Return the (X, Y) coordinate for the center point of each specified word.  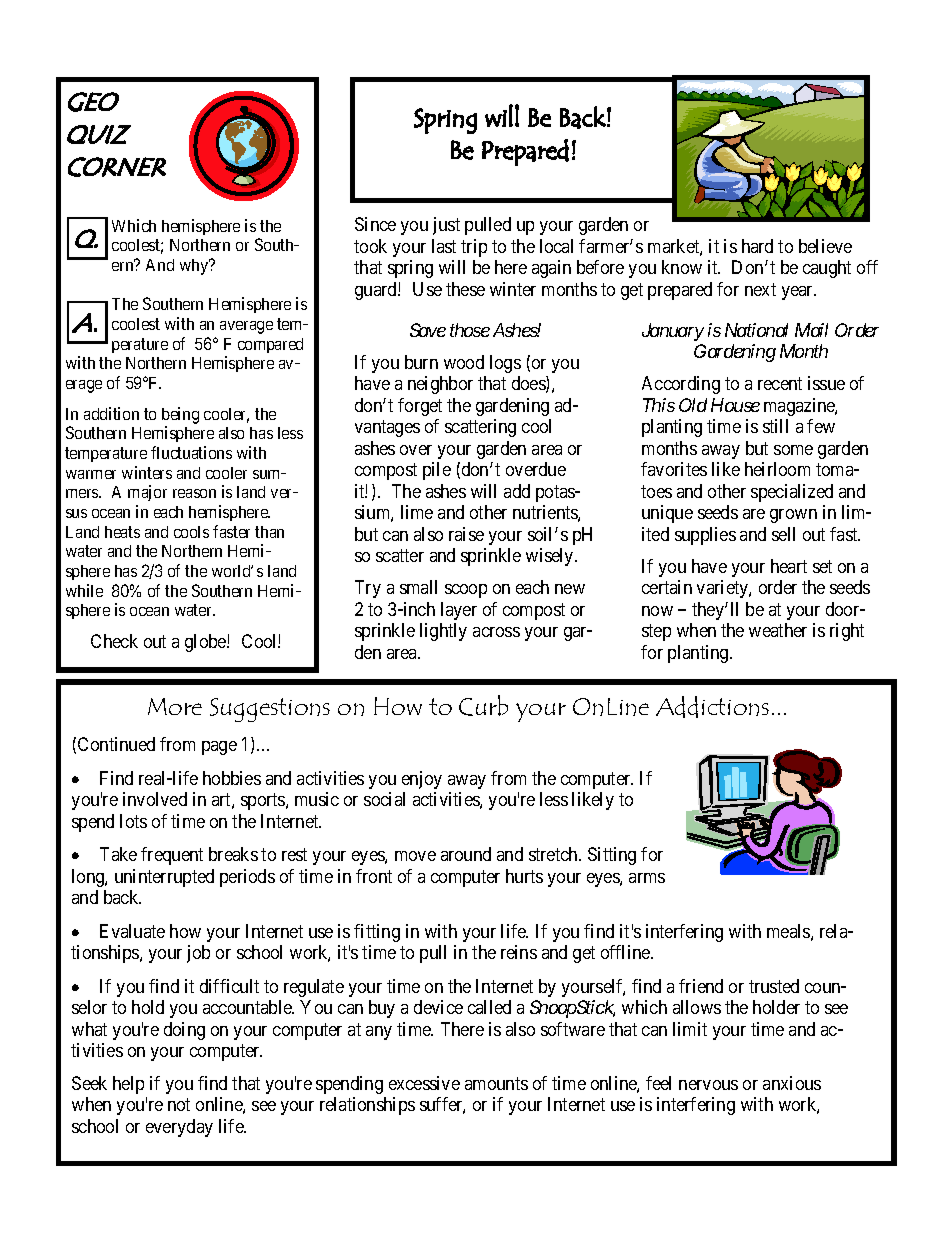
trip (474, 248)
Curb (483, 705)
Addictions (712, 707)
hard (757, 246)
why (195, 267)
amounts (496, 1083)
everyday (179, 1128)
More (175, 706)
